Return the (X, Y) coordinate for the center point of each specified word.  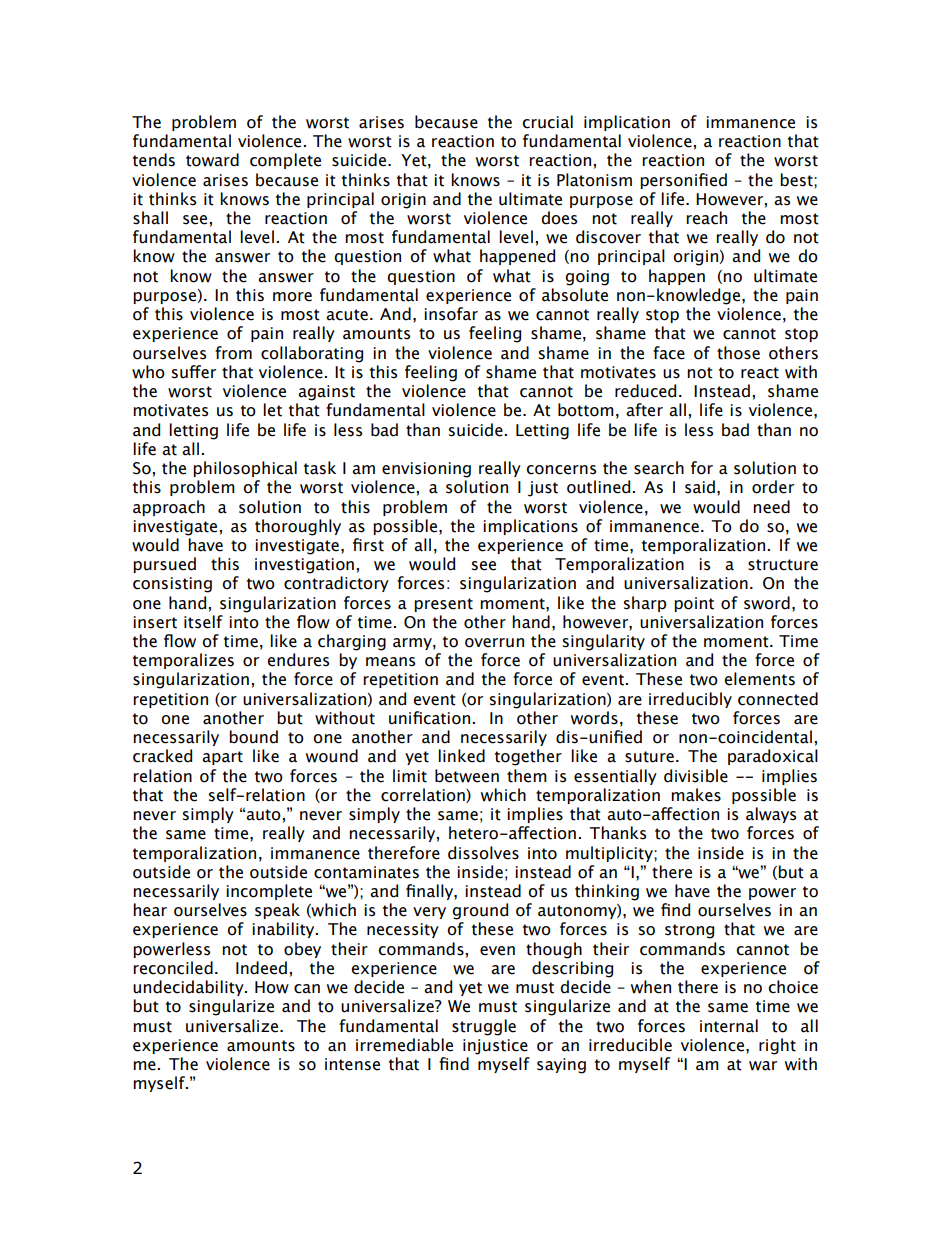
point (694, 604)
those (738, 353)
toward (212, 160)
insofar (451, 314)
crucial (547, 122)
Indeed (261, 968)
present (443, 605)
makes (696, 795)
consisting (172, 585)
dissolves (483, 853)
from (233, 353)
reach (706, 218)
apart (222, 758)
